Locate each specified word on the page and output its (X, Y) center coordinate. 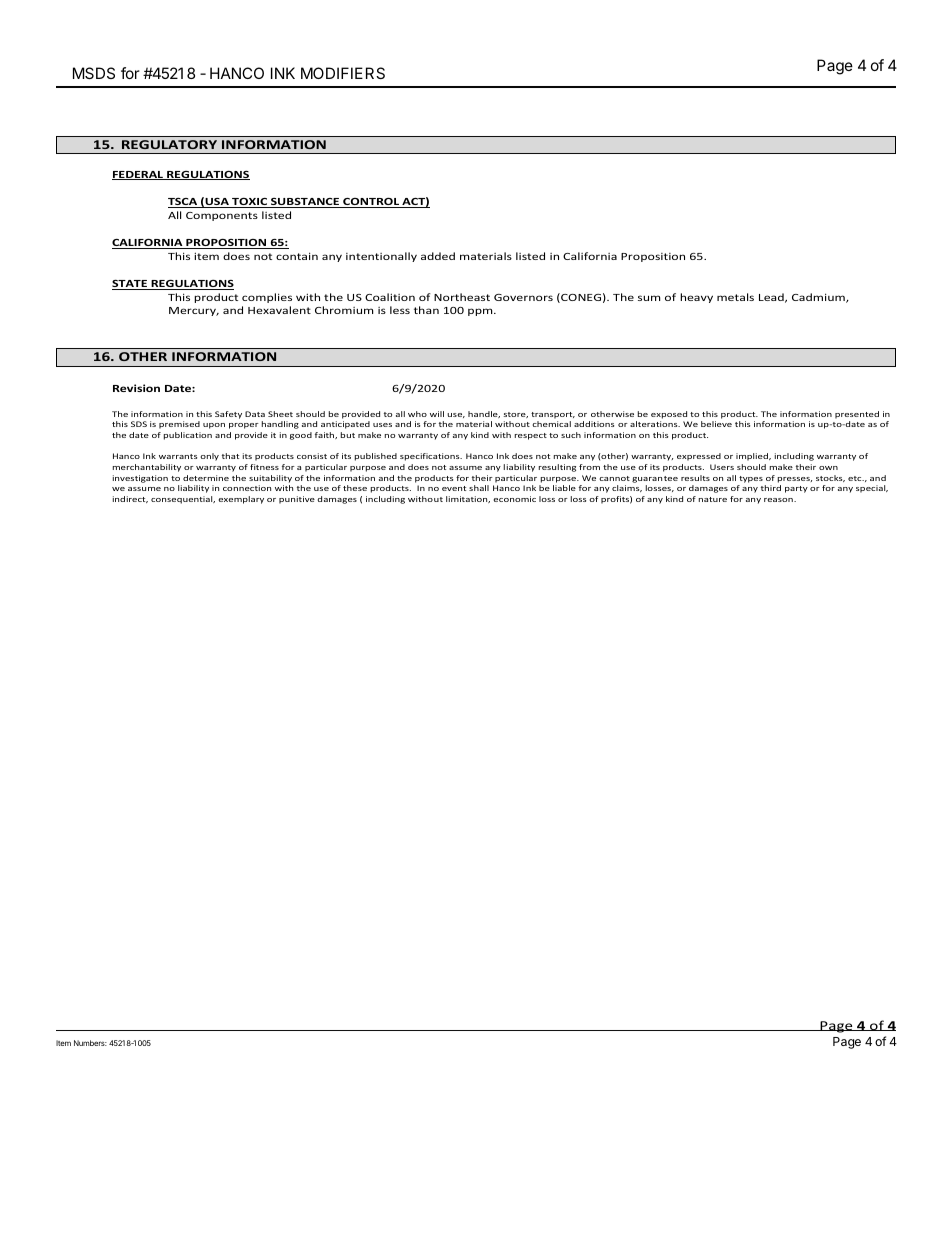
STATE (130, 284)
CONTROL (371, 202)
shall (479, 488)
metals (735, 297)
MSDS (94, 73)
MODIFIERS (343, 73)
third (771, 488)
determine (206, 478)
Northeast (462, 297)
